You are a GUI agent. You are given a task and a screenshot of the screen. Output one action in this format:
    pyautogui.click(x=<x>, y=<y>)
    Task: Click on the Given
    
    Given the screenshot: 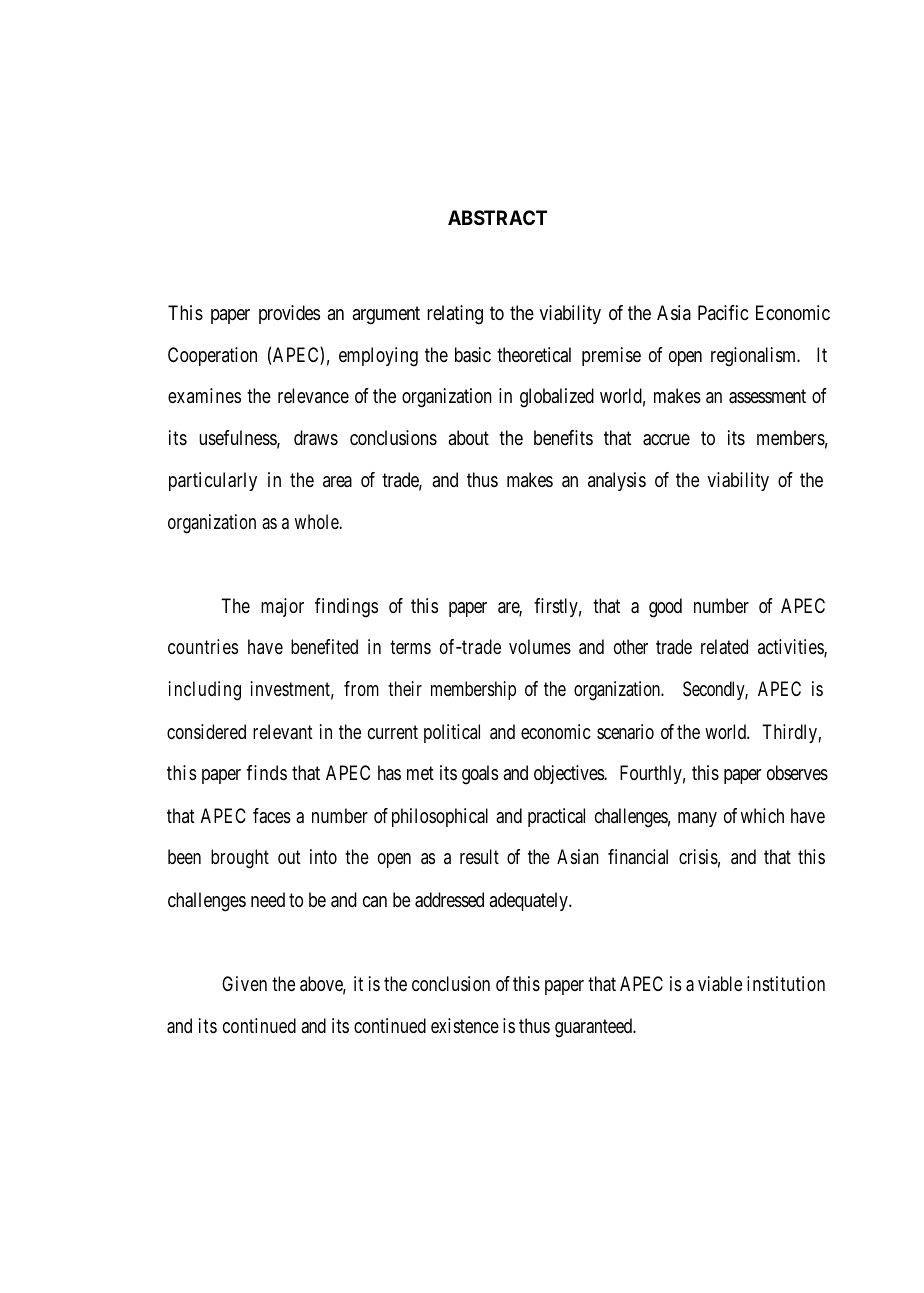 What is the action you would take?
    pyautogui.click(x=244, y=983)
